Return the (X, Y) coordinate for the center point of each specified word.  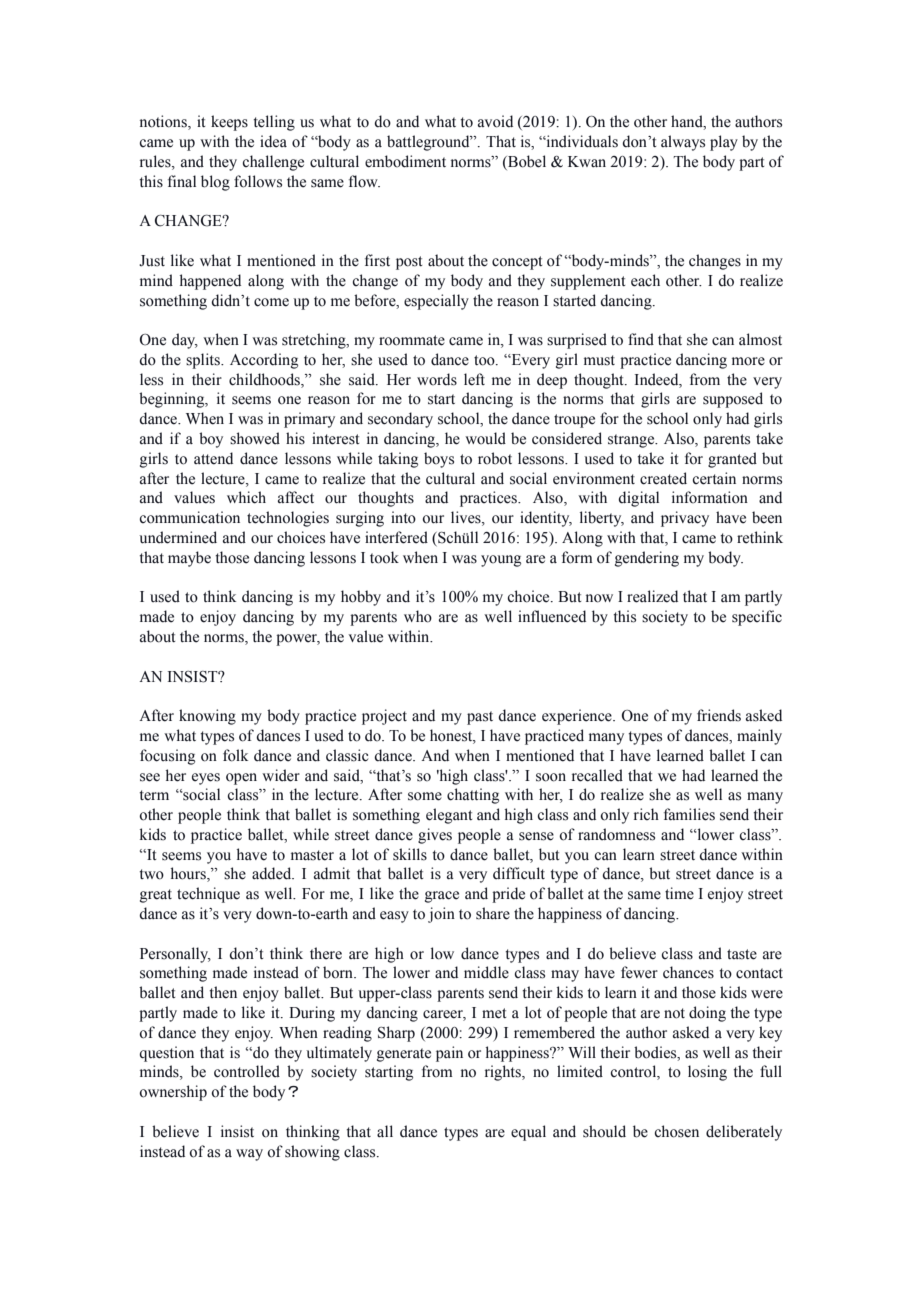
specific (757, 618)
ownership (173, 1093)
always (683, 143)
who (418, 616)
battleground (429, 143)
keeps (229, 123)
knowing (207, 717)
